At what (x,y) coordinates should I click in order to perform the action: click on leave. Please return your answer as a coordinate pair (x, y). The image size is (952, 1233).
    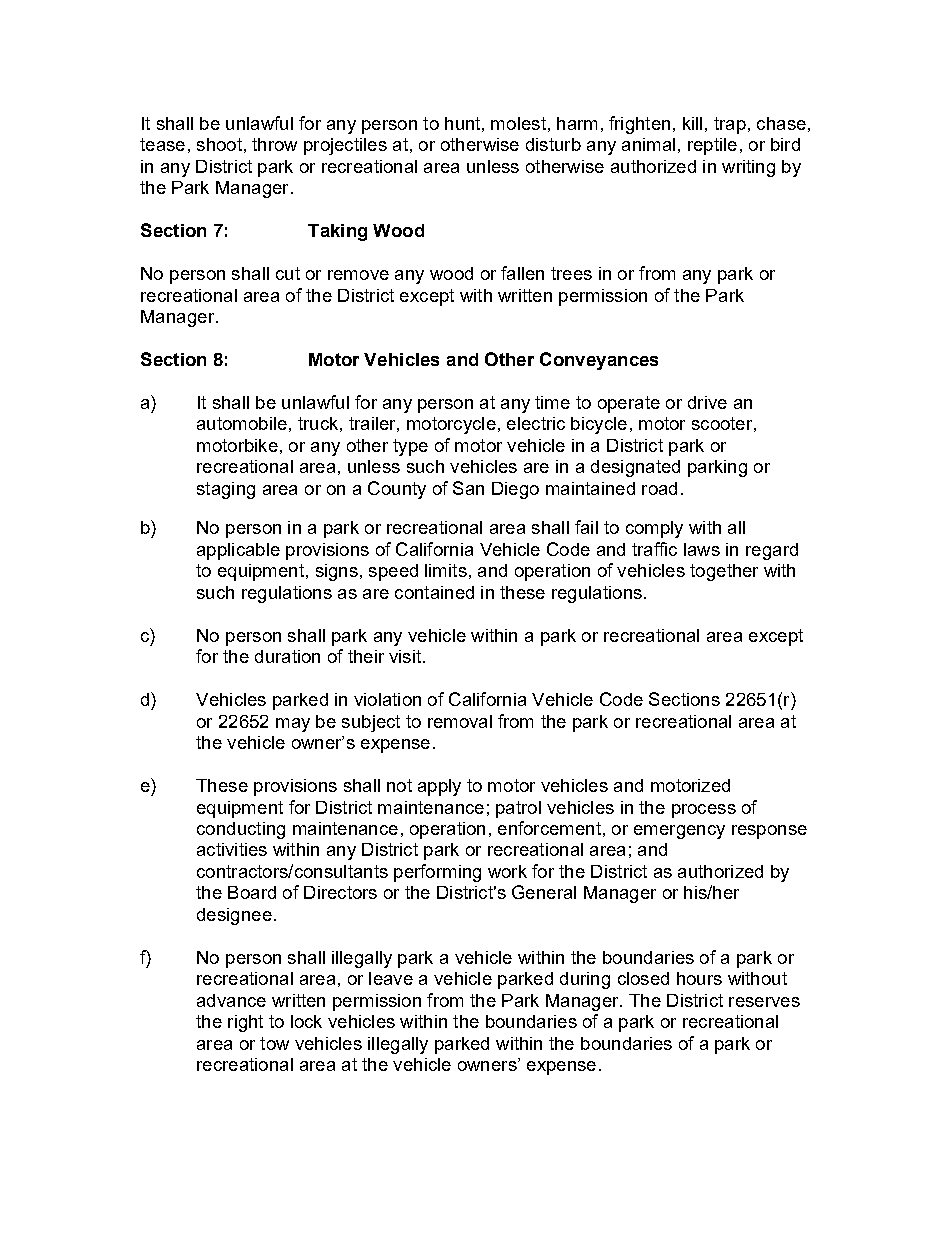
    Looking at the image, I should click on (391, 978).
